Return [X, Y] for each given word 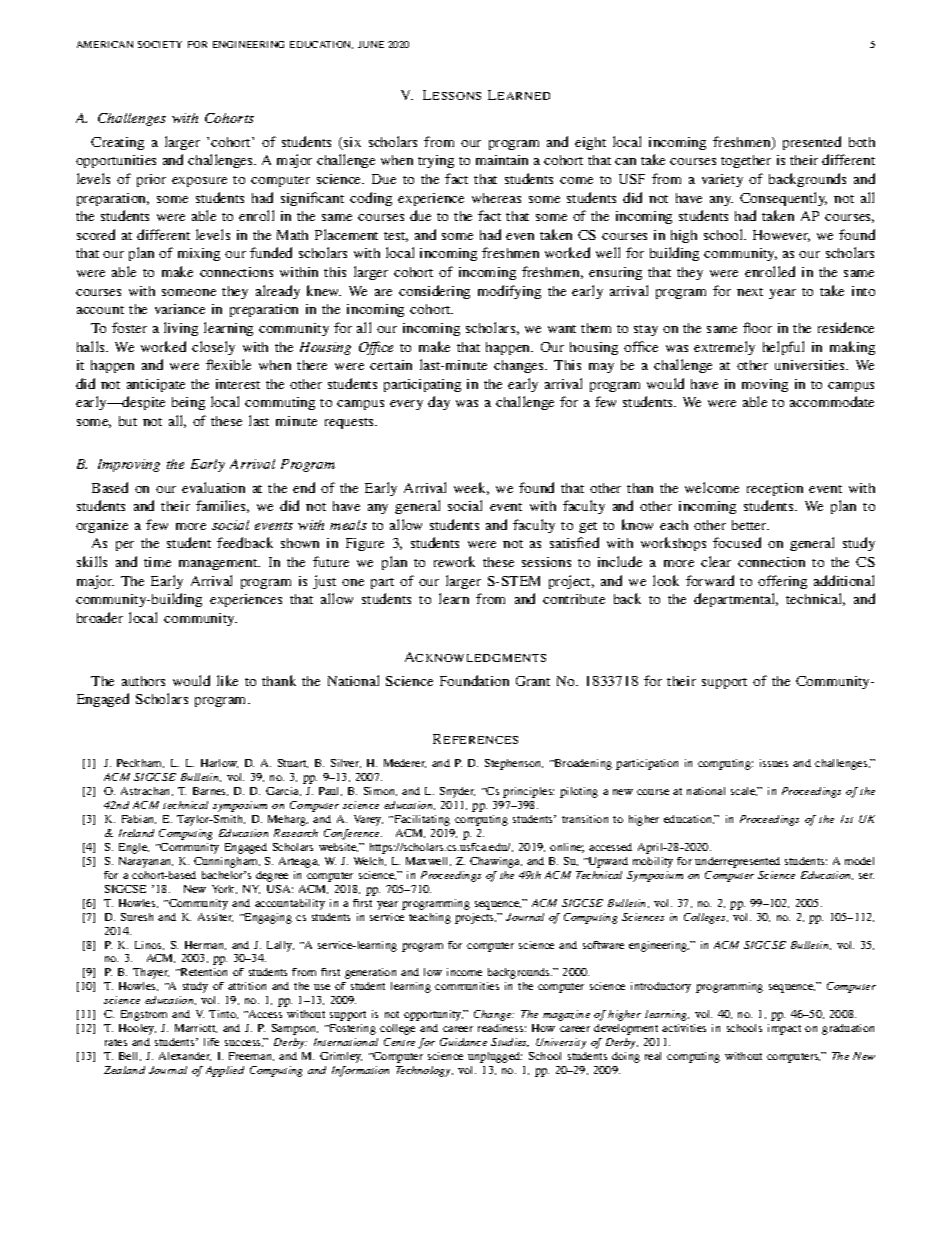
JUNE [371, 44]
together [746, 161]
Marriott [196, 1028]
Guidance [463, 1042]
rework [454, 561]
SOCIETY [160, 44]
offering [782, 582]
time [157, 562]
